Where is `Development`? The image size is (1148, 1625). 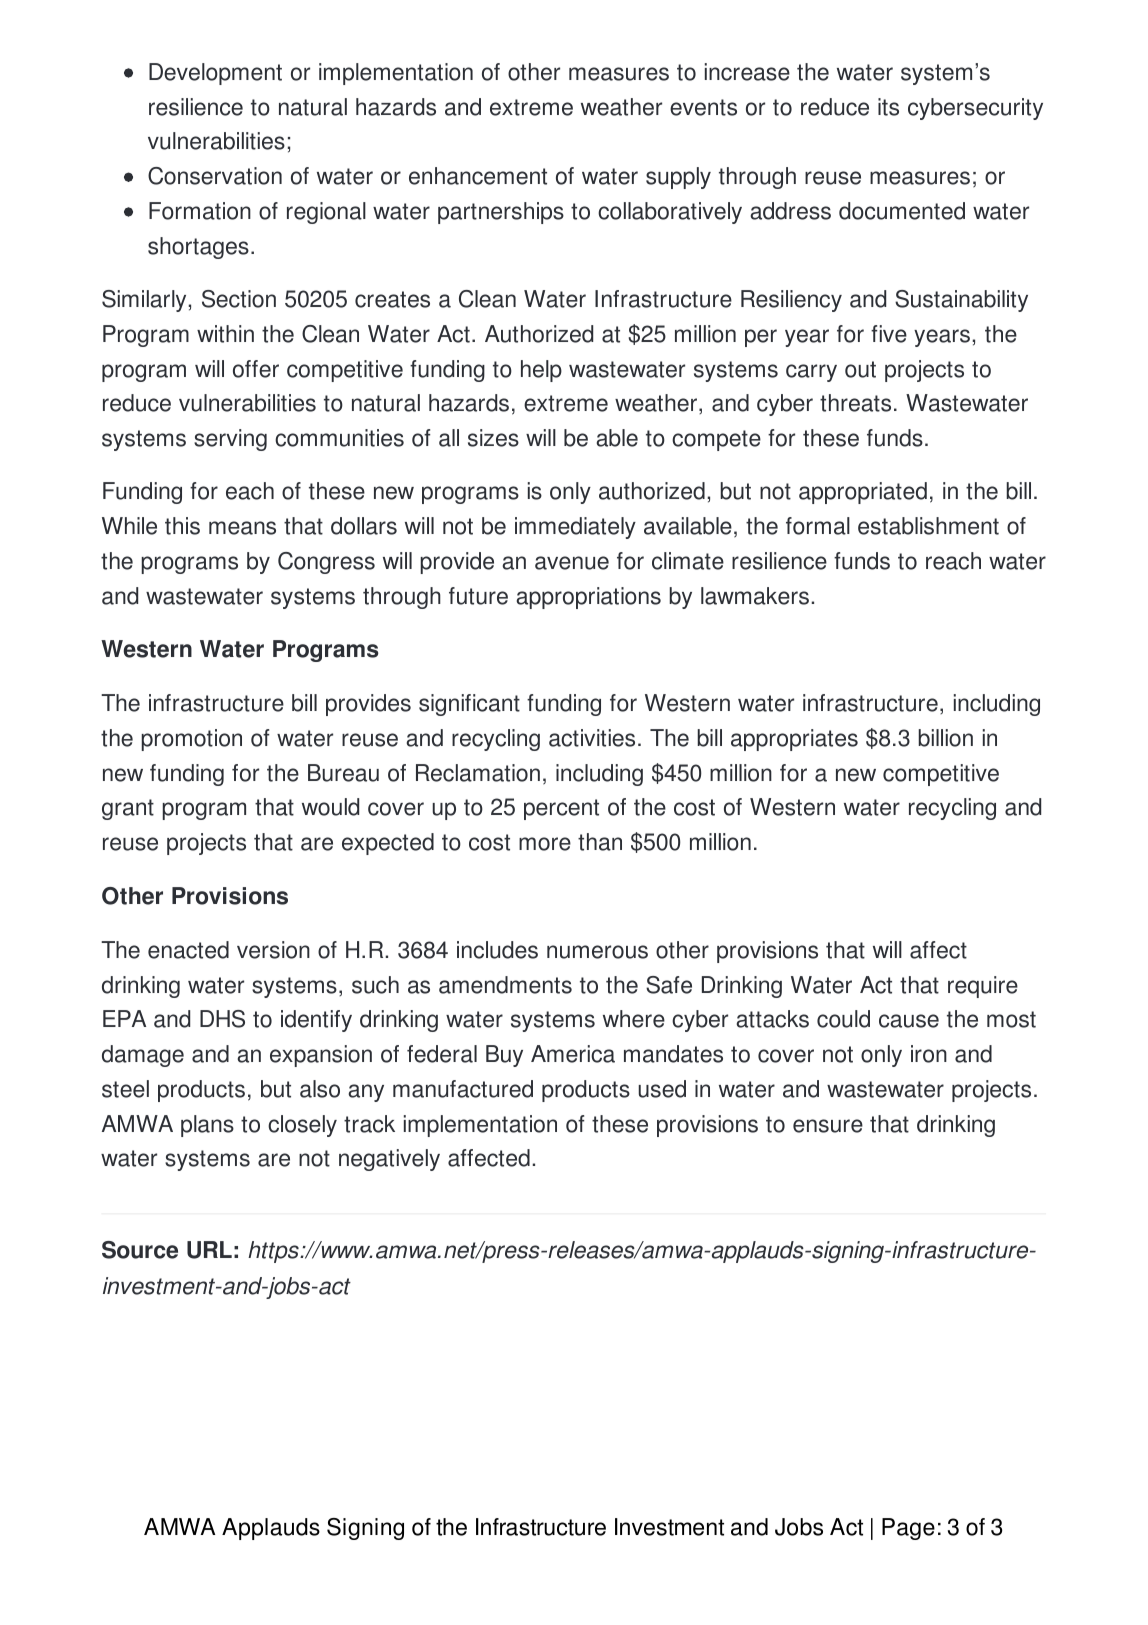
Development is located at coordinates (215, 74).
